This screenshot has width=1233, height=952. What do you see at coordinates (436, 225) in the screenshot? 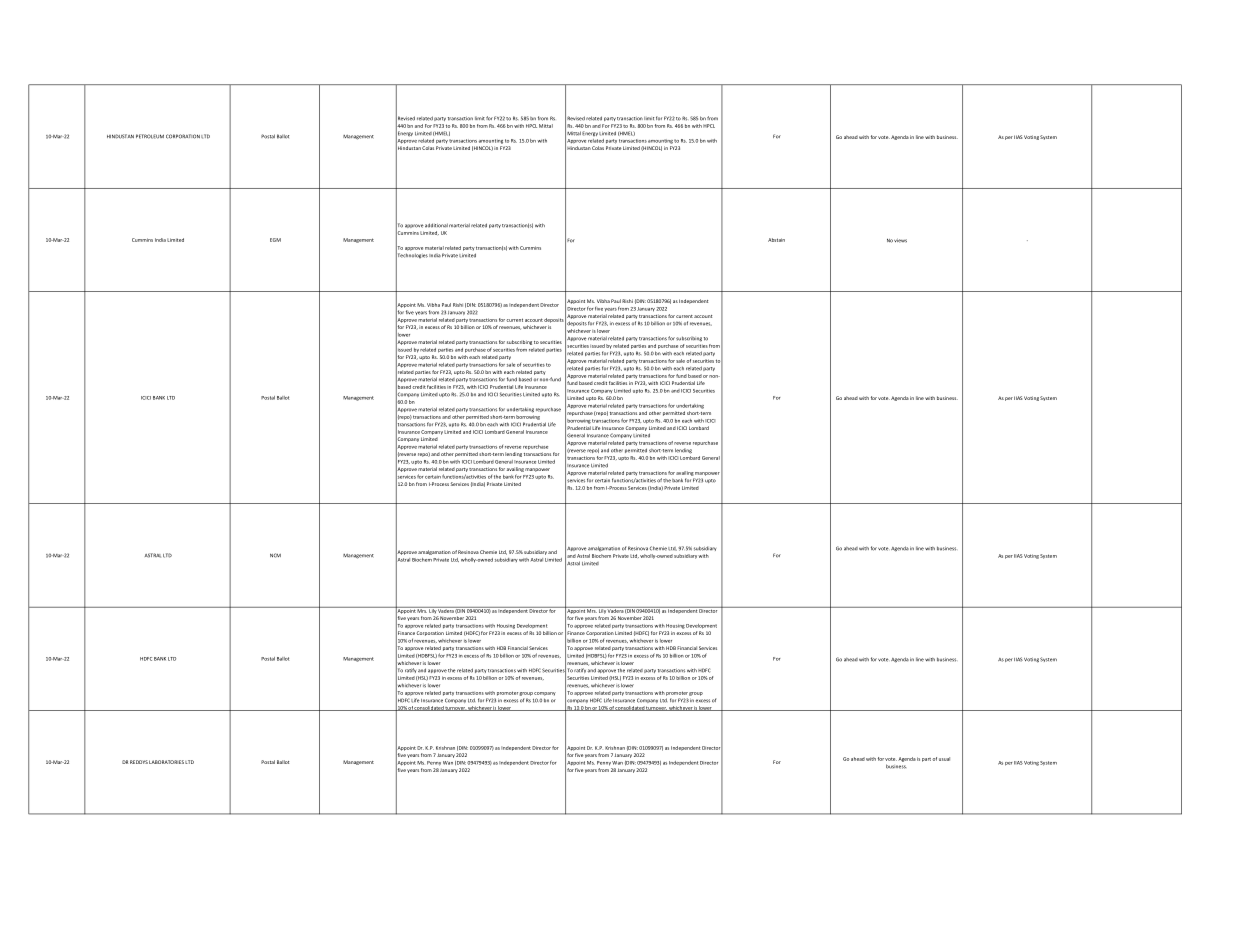
I see `additional` at bounding box center [436, 225].
